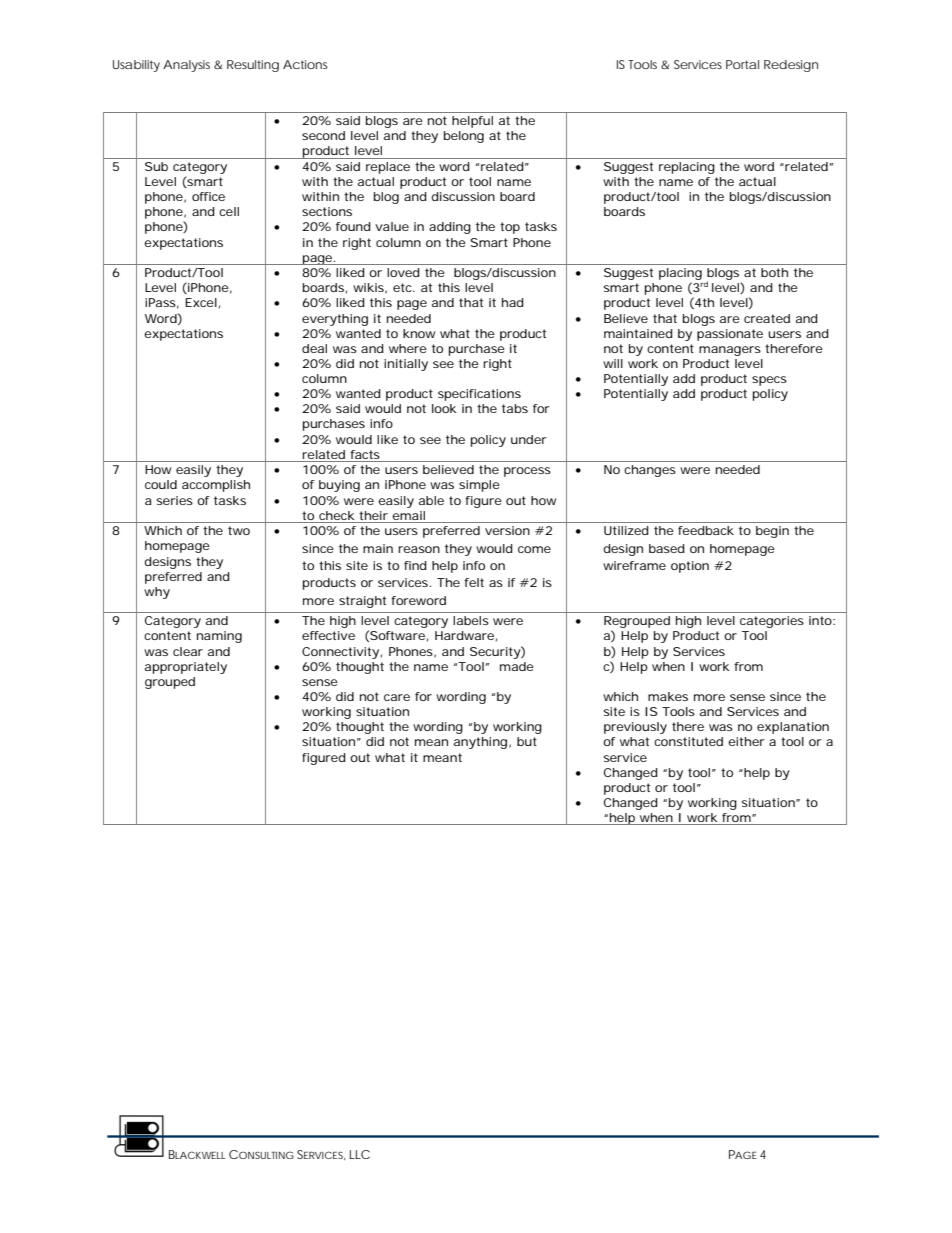 The height and width of the image is (1233, 952). Describe the element at coordinates (767, 318) in the image. I see `created` at that location.
